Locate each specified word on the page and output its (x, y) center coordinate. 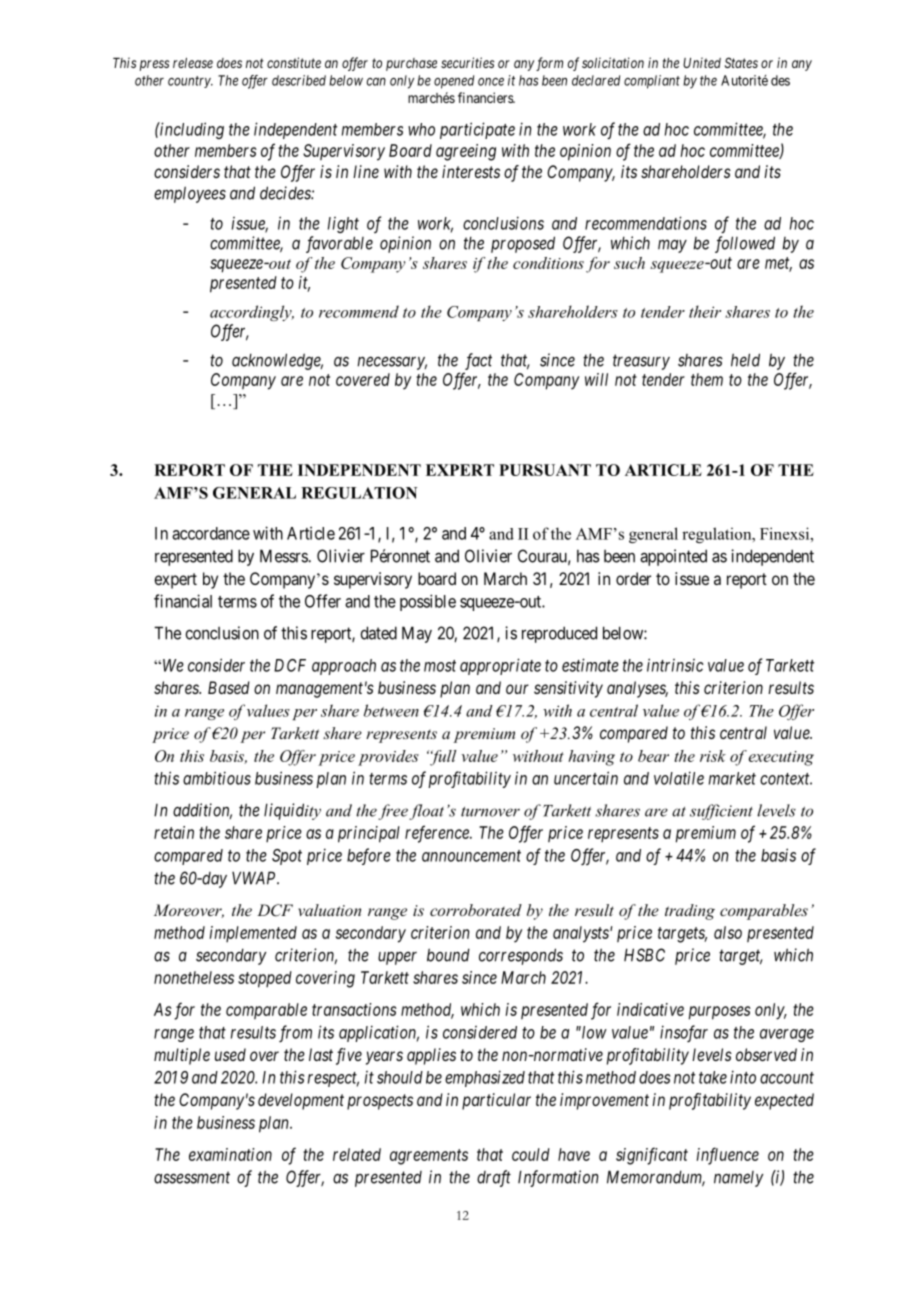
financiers (486, 97)
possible (428, 602)
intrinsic (675, 665)
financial (183, 601)
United (702, 62)
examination (230, 1154)
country (190, 82)
